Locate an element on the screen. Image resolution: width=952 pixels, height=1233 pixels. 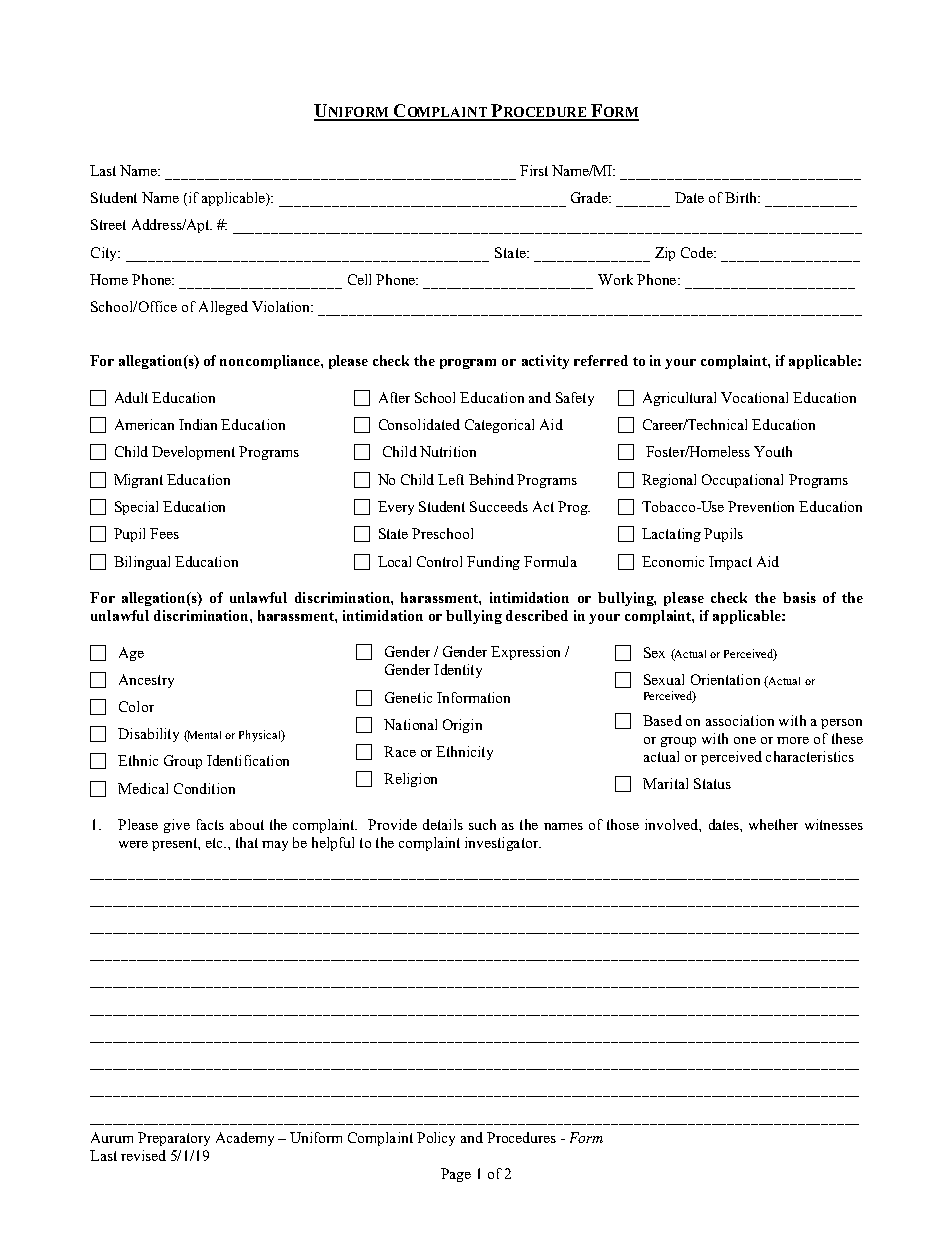
Youth is located at coordinates (773, 451).
